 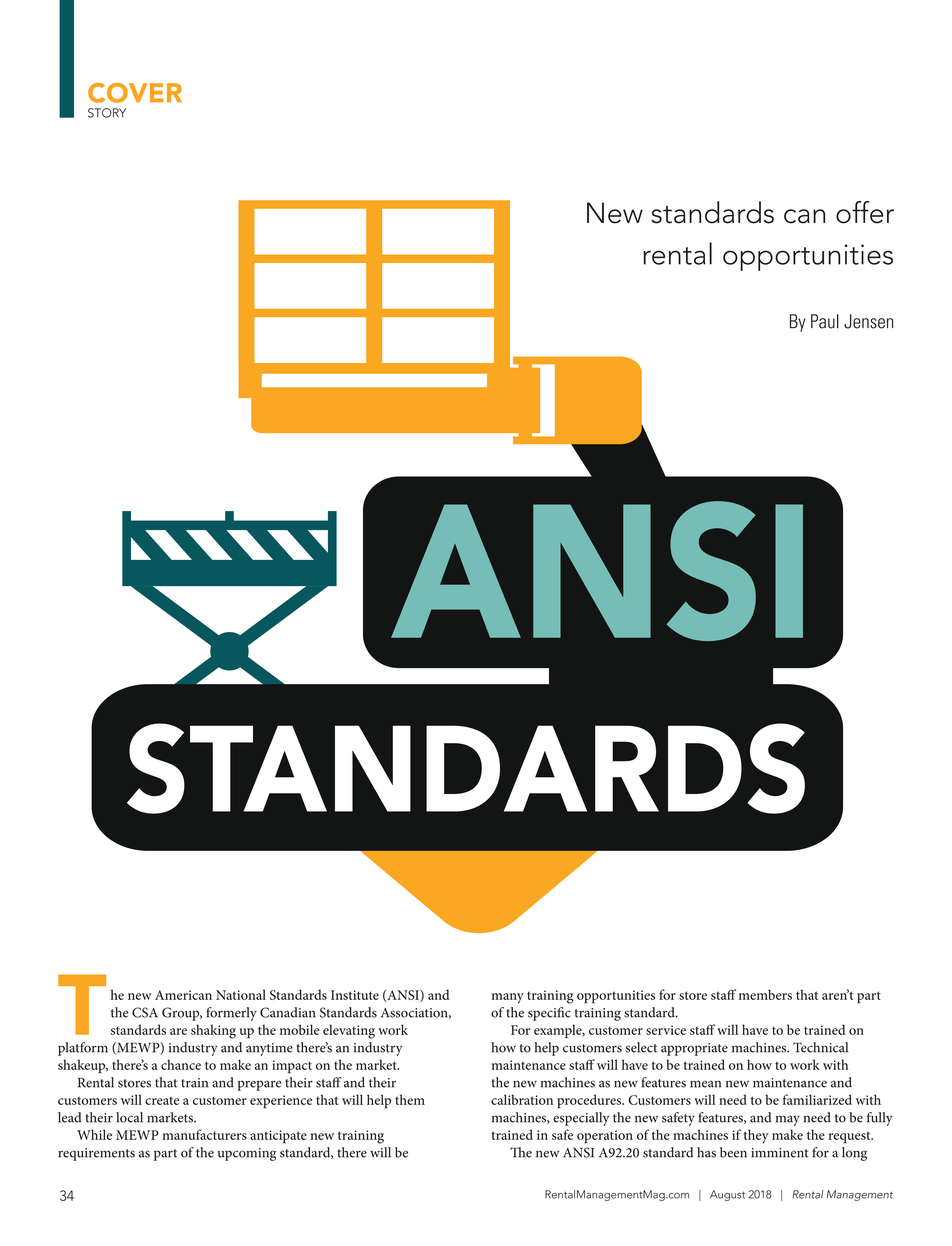 What do you see at coordinates (107, 113) in the screenshot?
I see `STORY` at bounding box center [107, 113].
